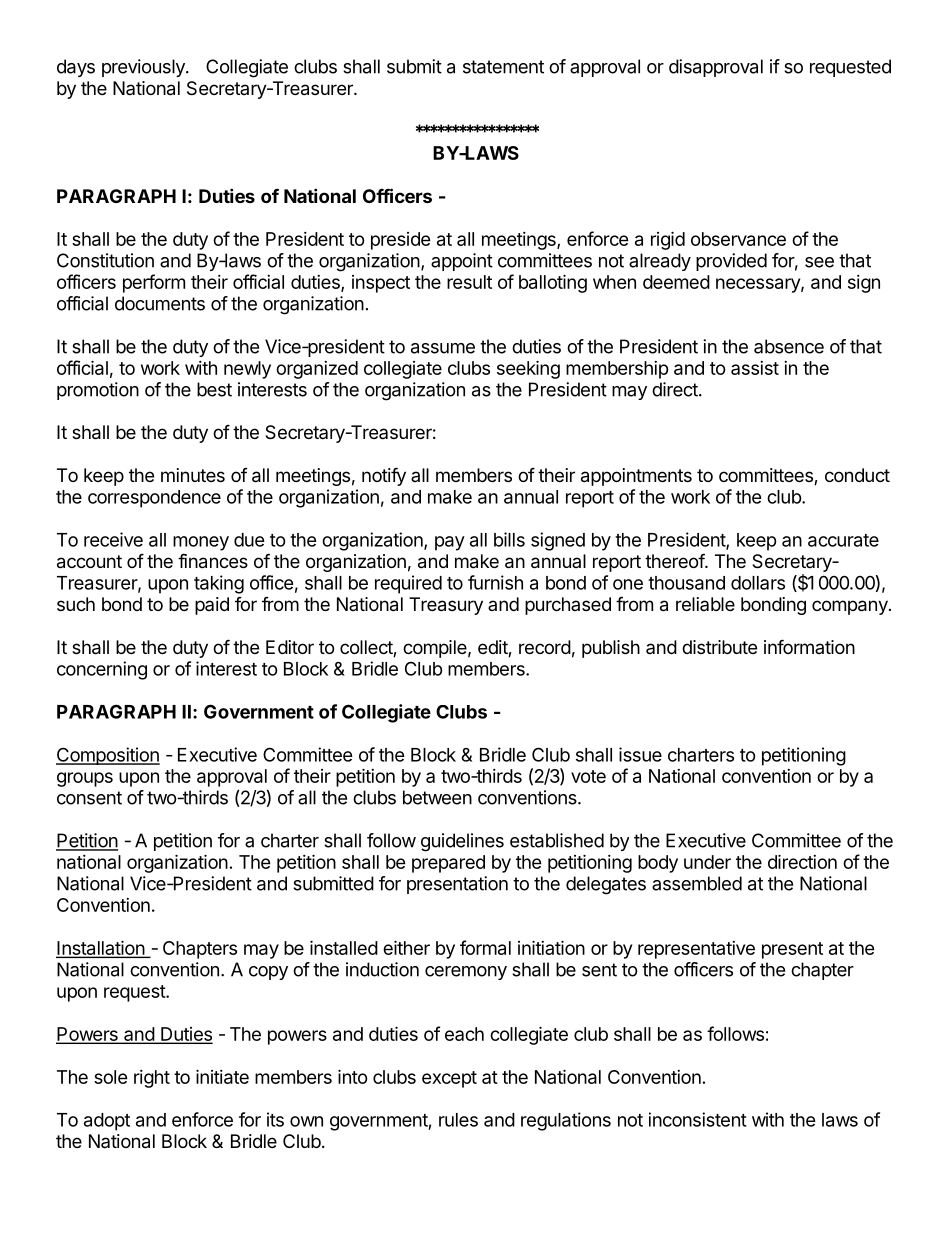  I want to click on right, so click(152, 1079).
